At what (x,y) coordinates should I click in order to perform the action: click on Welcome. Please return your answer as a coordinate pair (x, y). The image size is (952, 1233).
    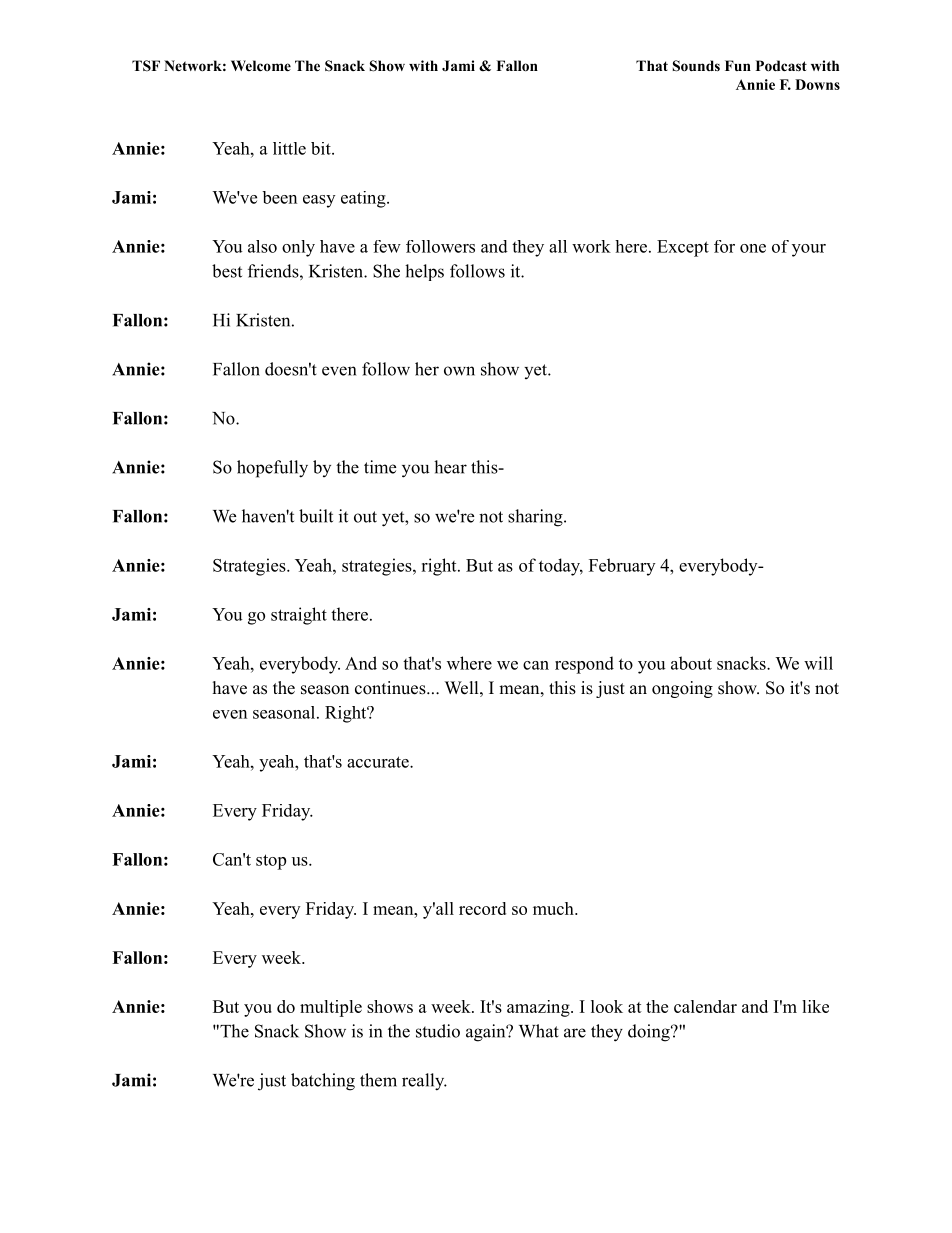
    Looking at the image, I should click on (261, 65).
